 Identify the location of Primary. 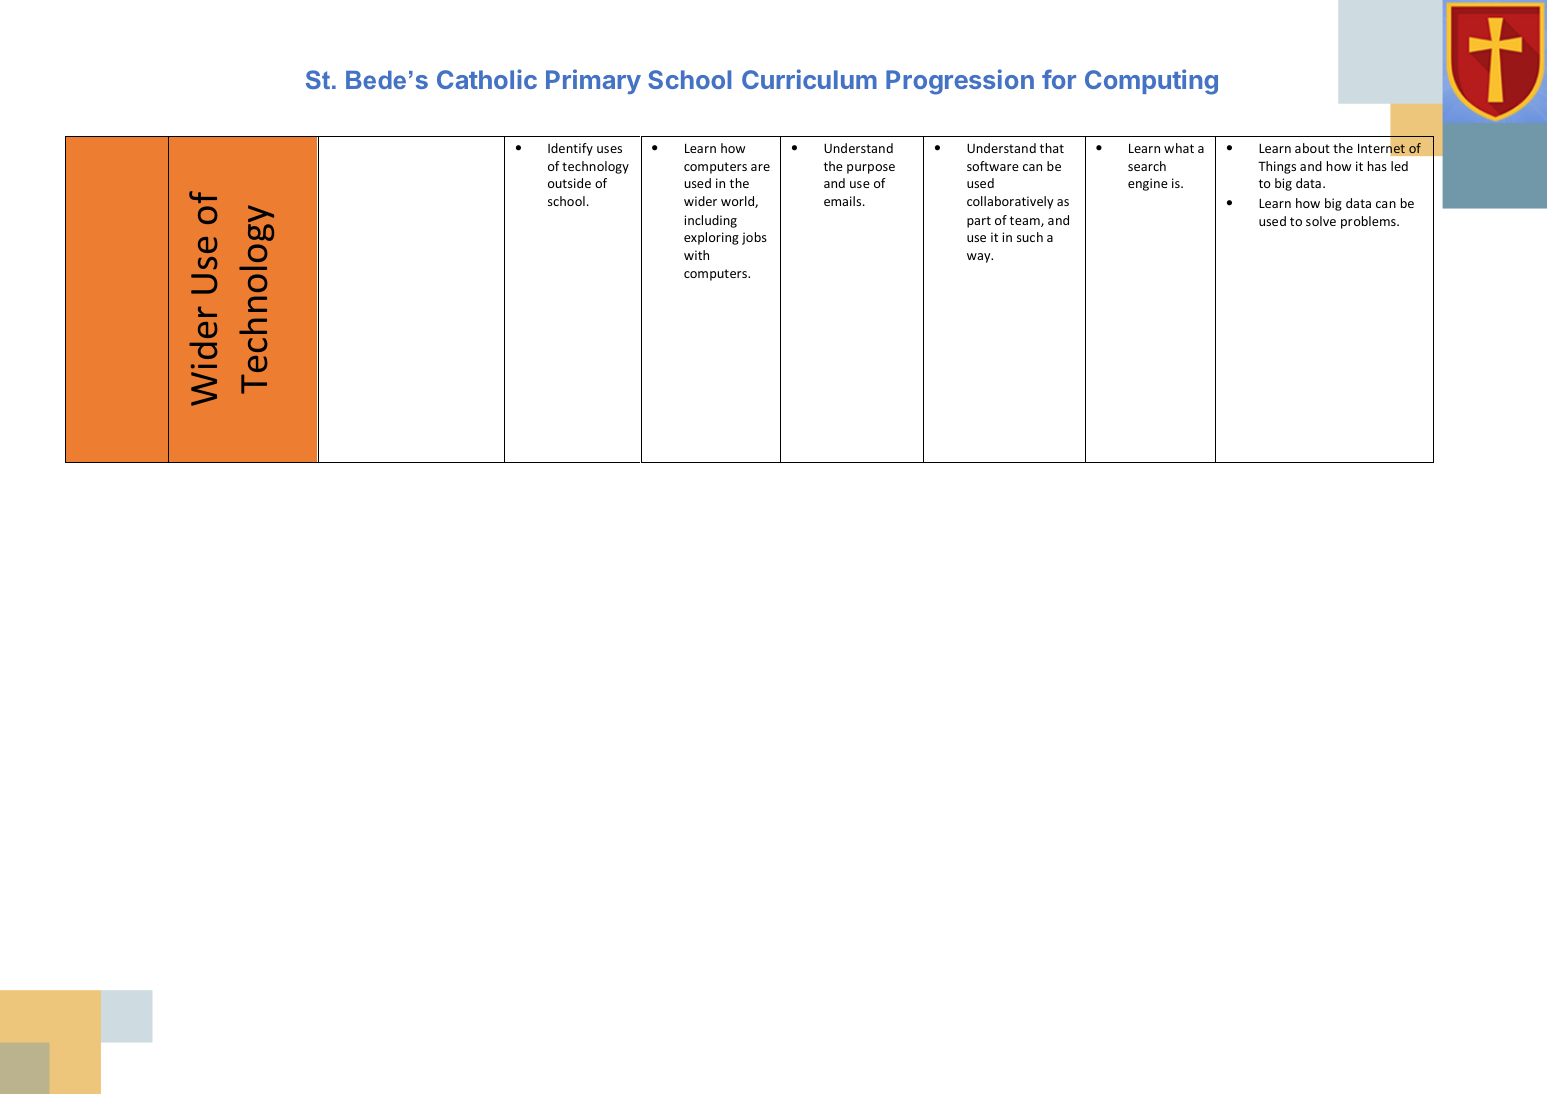
(593, 81).
